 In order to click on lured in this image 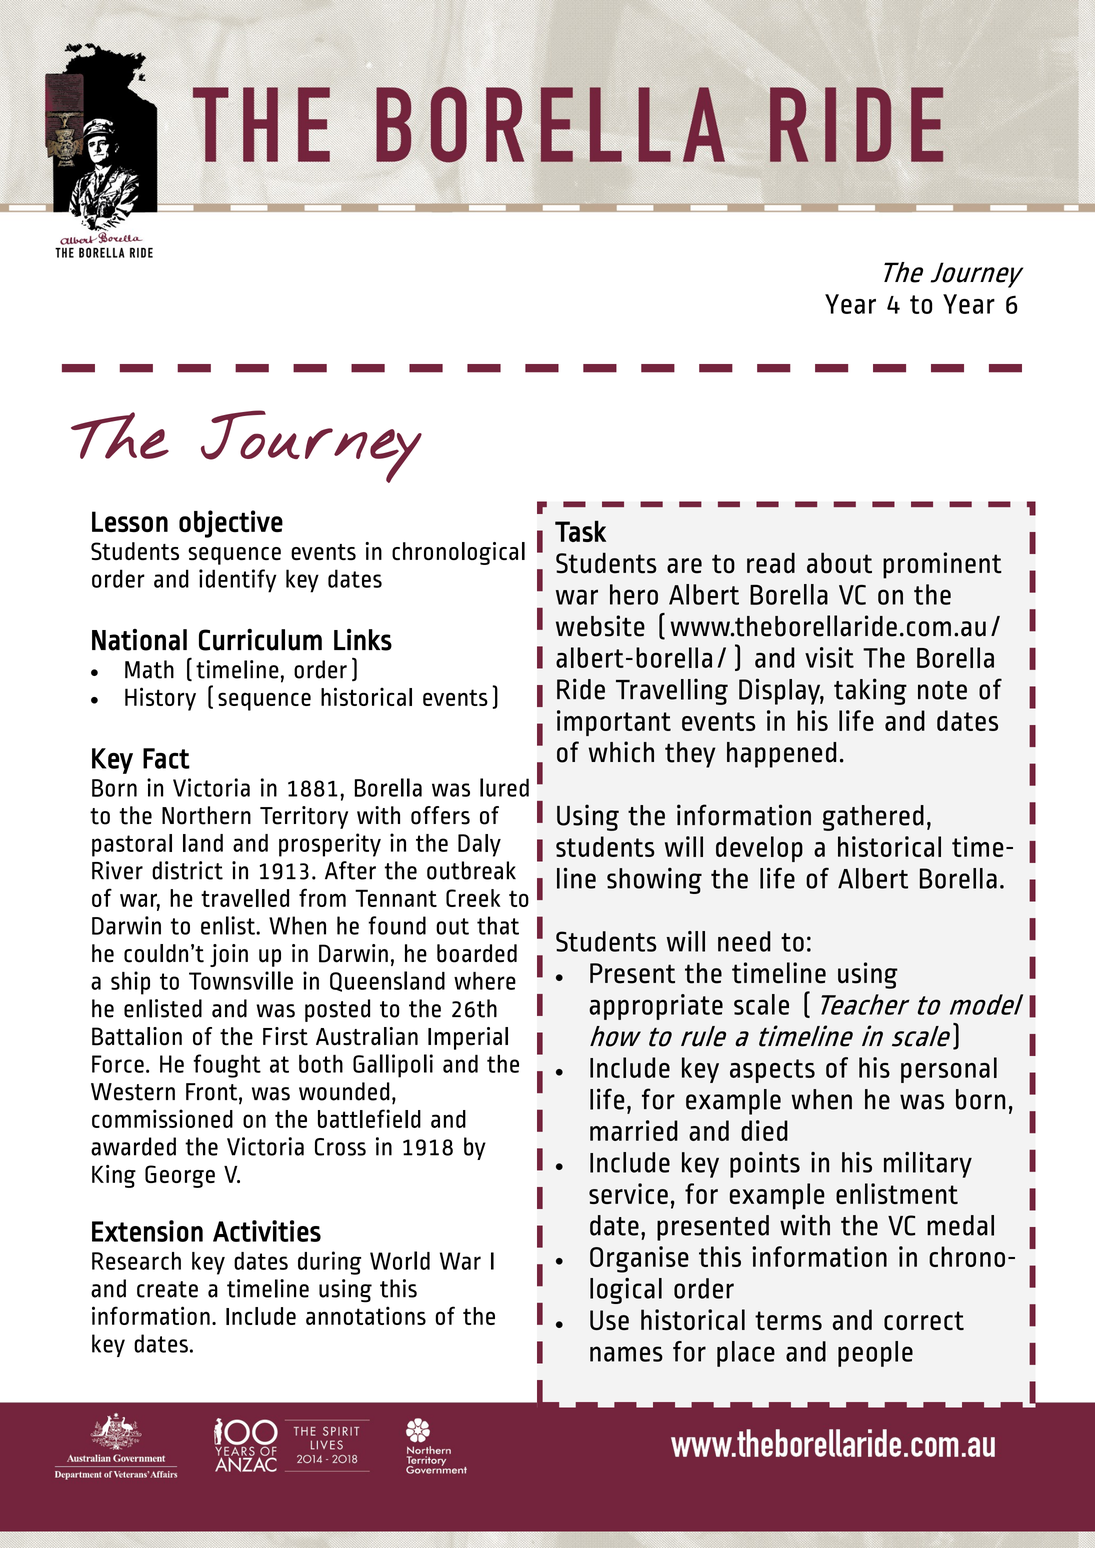, I will do `click(504, 787)`.
